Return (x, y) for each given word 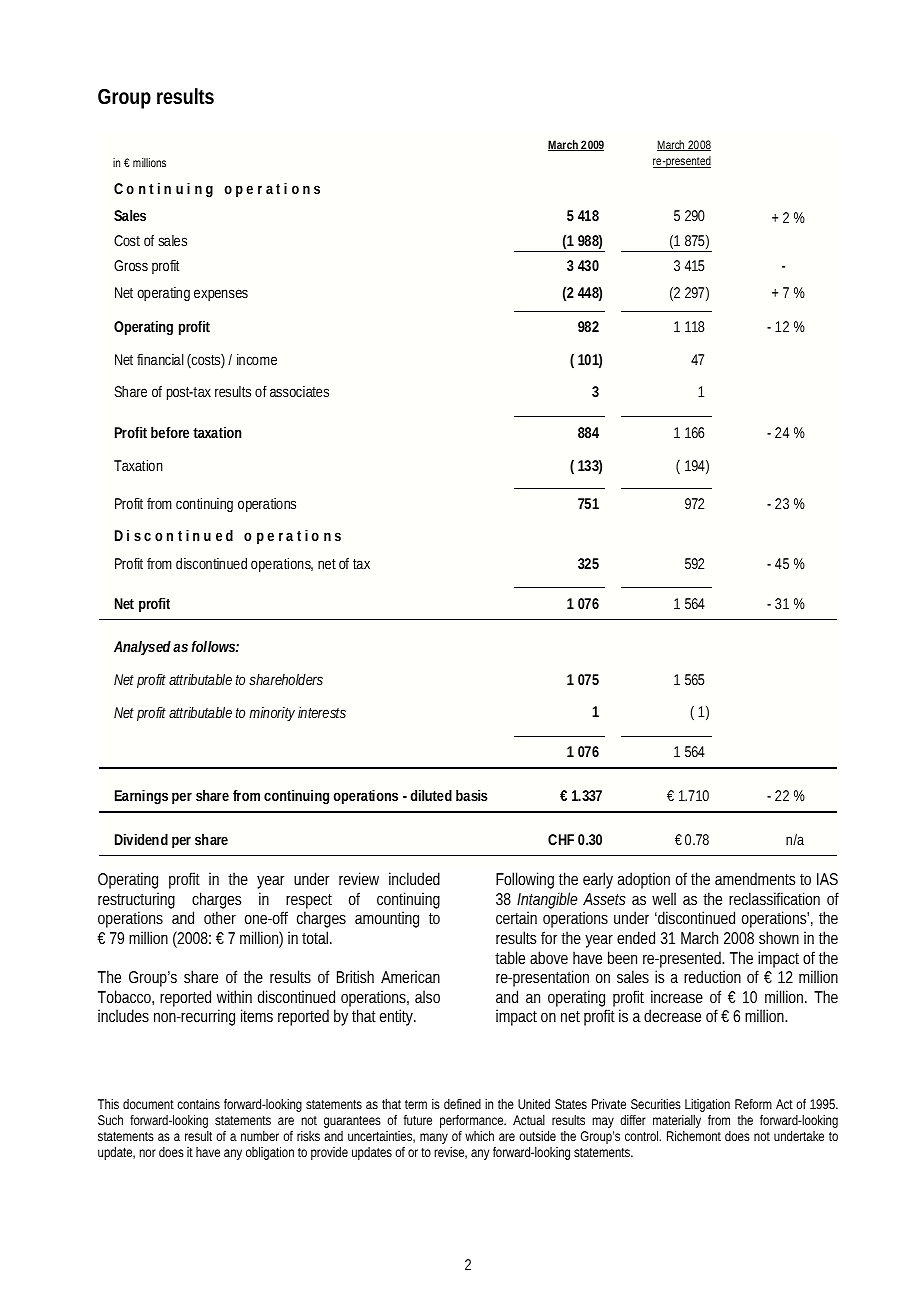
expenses (221, 295)
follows (214, 646)
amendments (755, 878)
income (257, 359)
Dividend (141, 839)
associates (299, 391)
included (414, 878)
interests (322, 712)
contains (198, 1104)
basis (472, 795)
